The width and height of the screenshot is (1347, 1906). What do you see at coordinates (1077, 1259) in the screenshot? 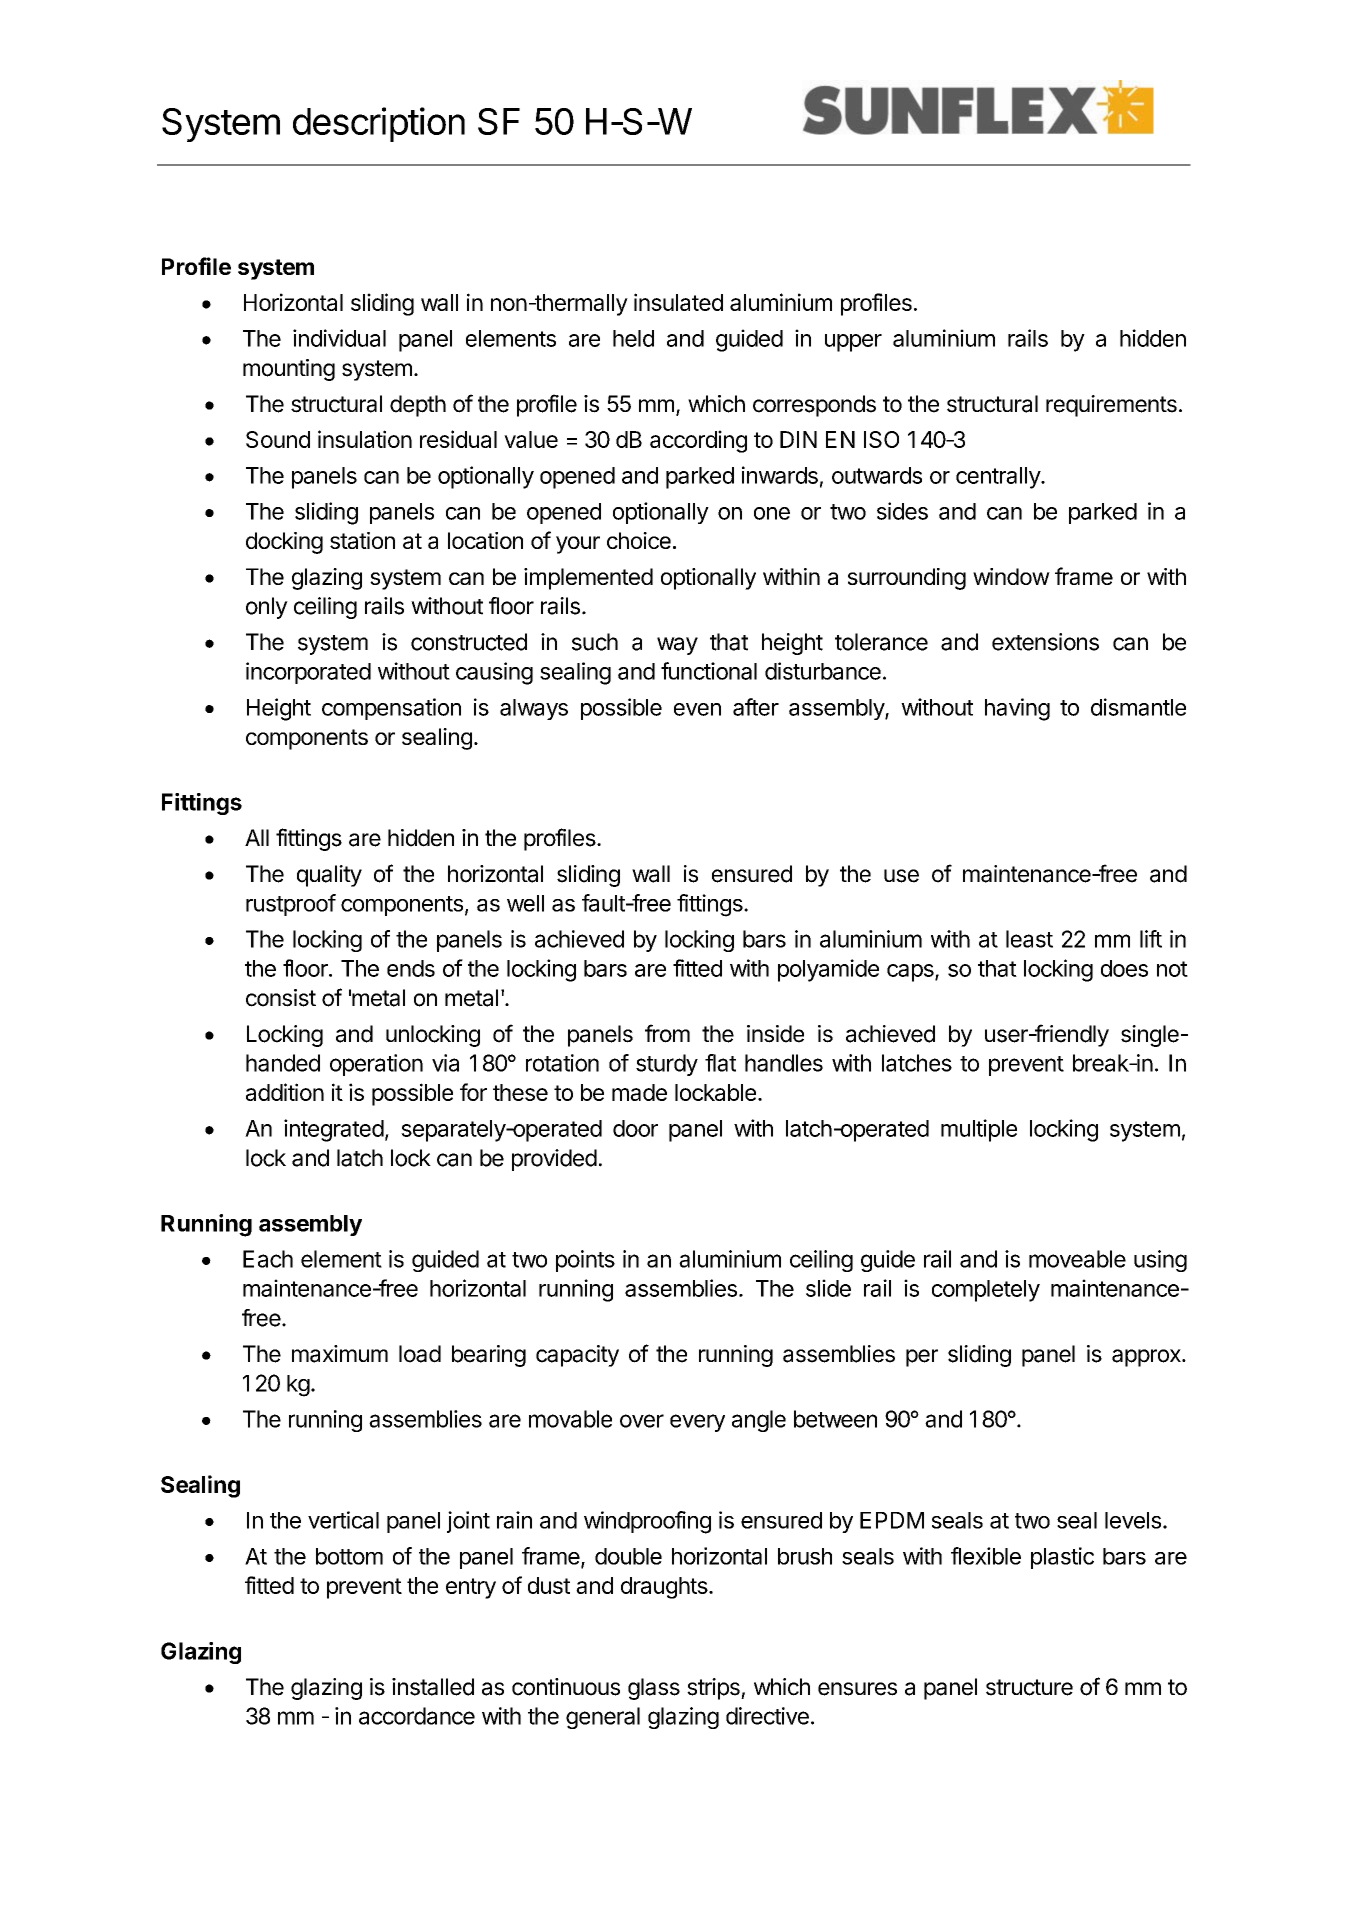
I see `moveable` at bounding box center [1077, 1259].
